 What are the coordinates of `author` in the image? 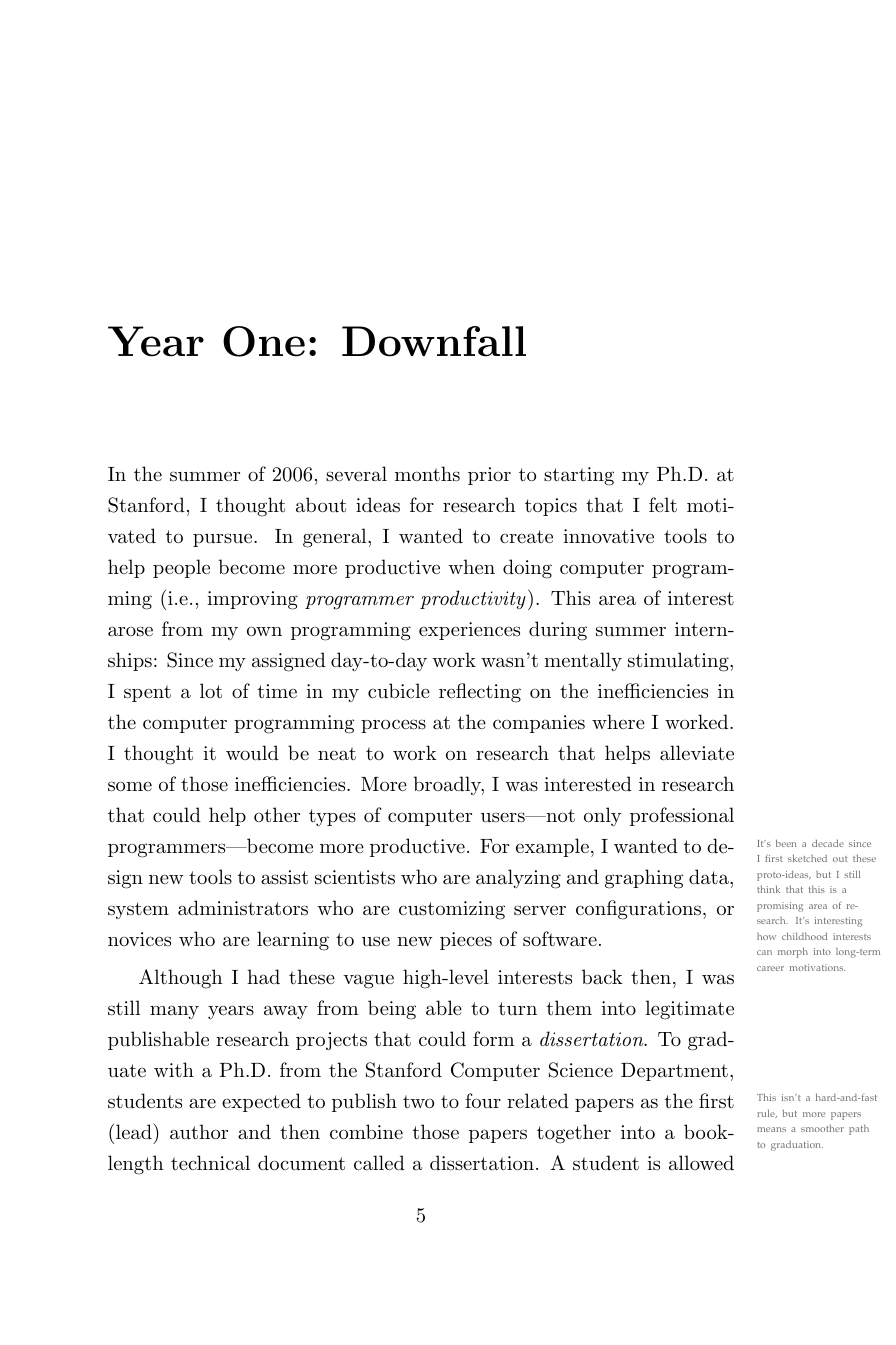 It's located at (199, 1132).
